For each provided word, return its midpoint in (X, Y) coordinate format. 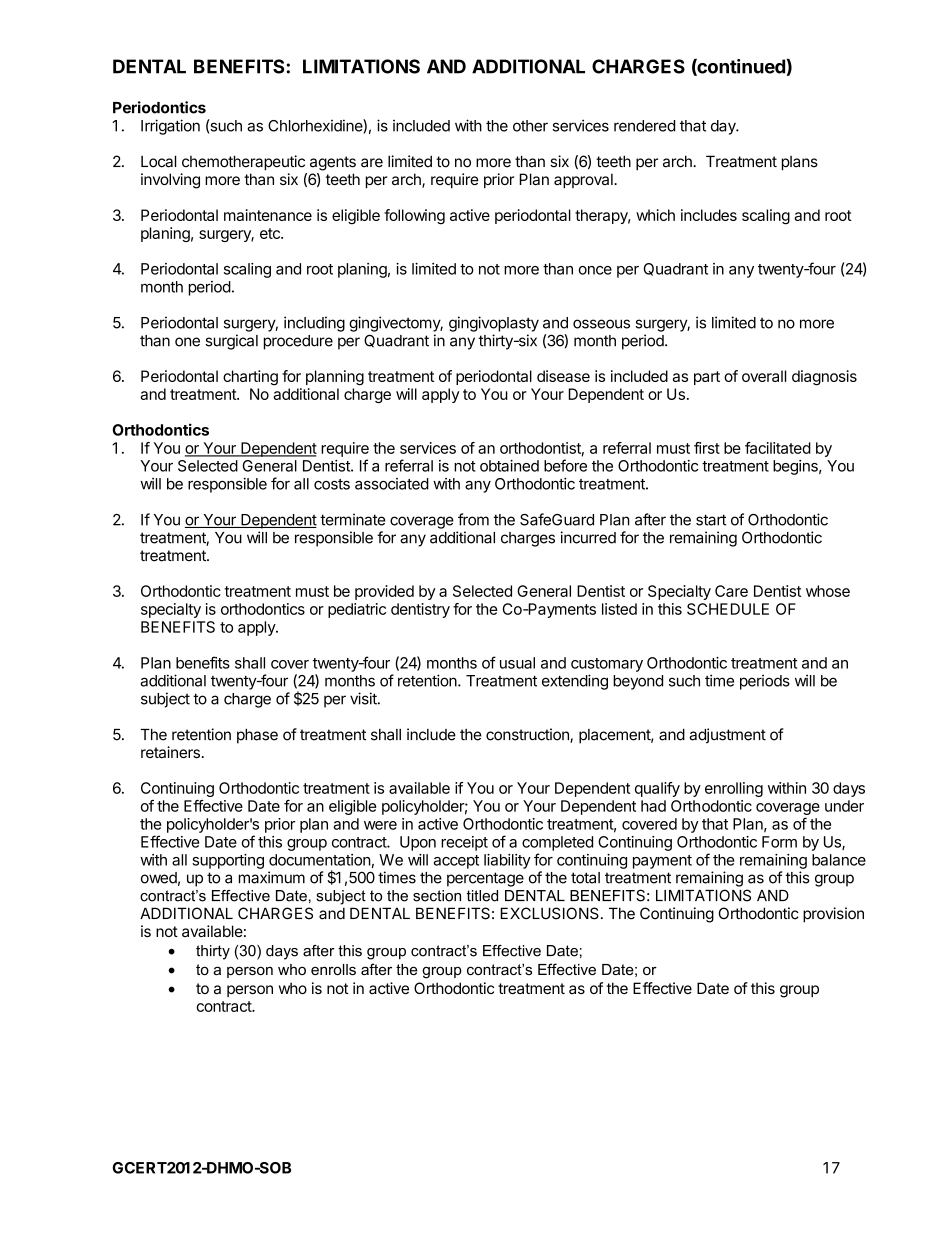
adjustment (727, 736)
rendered (644, 126)
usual (517, 663)
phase (257, 736)
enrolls (333, 969)
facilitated (778, 448)
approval (584, 180)
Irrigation (170, 127)
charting (250, 378)
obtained (509, 466)
